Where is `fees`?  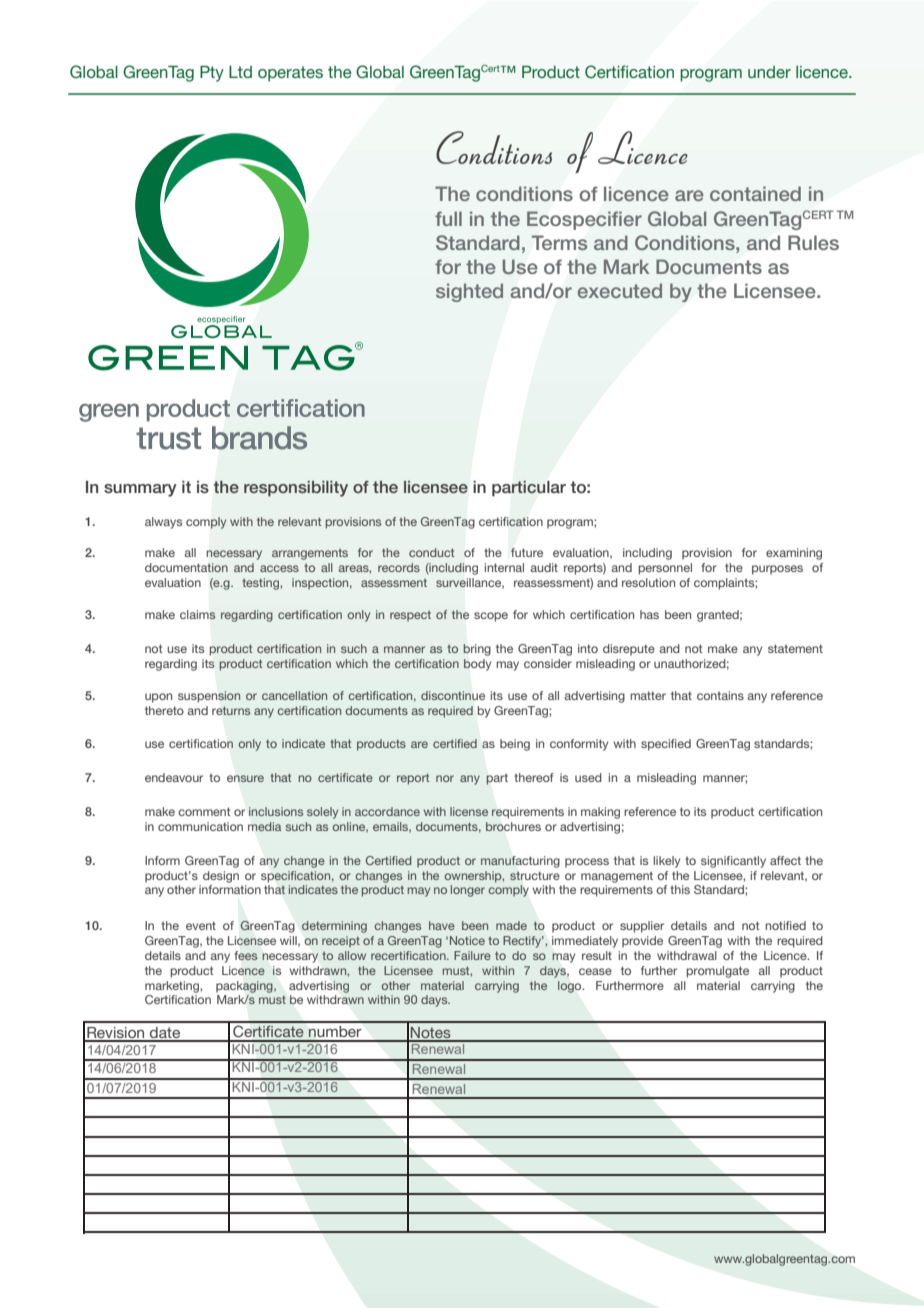 fees is located at coordinates (246, 955).
